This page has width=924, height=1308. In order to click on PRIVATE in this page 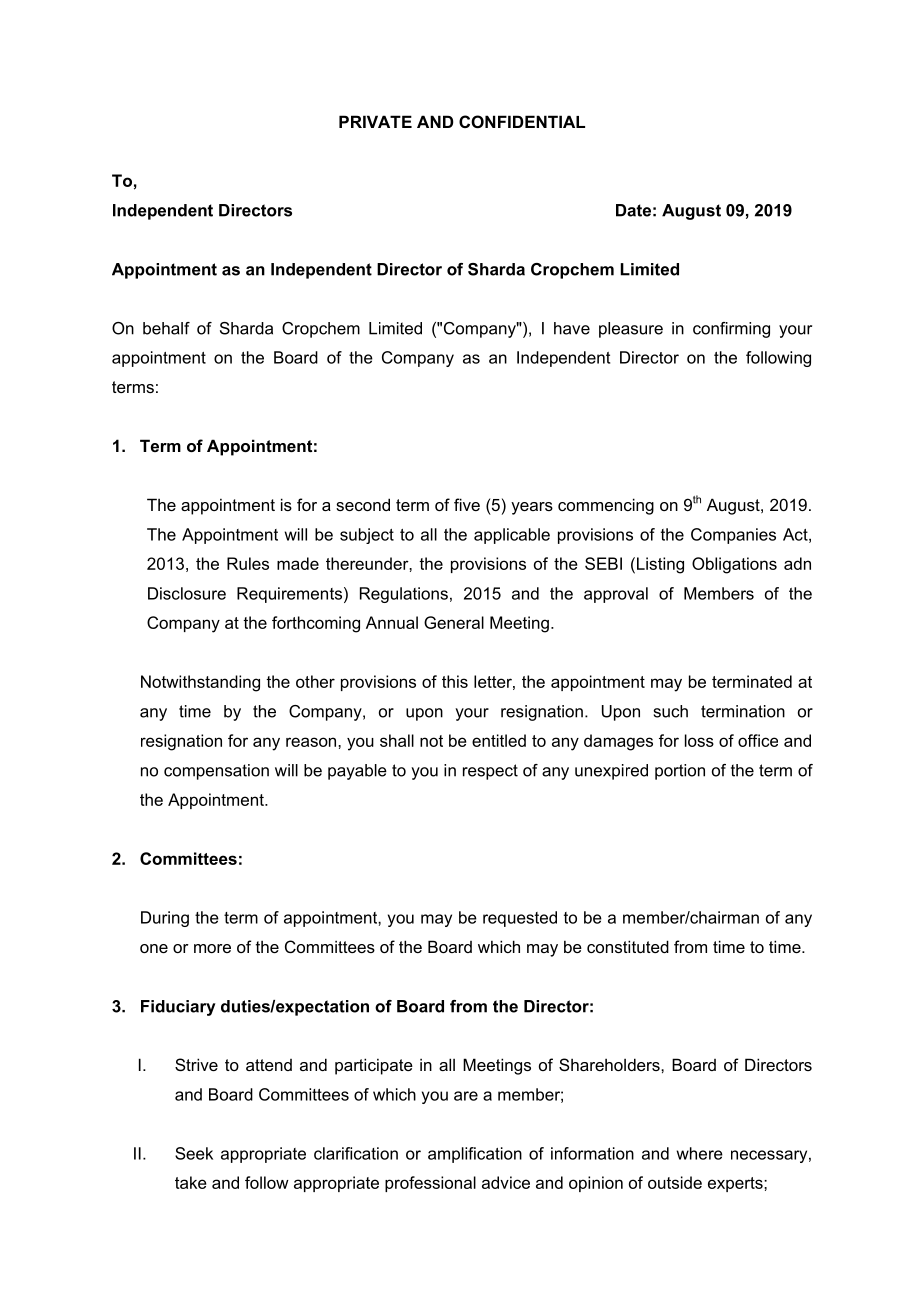, I will do `click(375, 121)`.
